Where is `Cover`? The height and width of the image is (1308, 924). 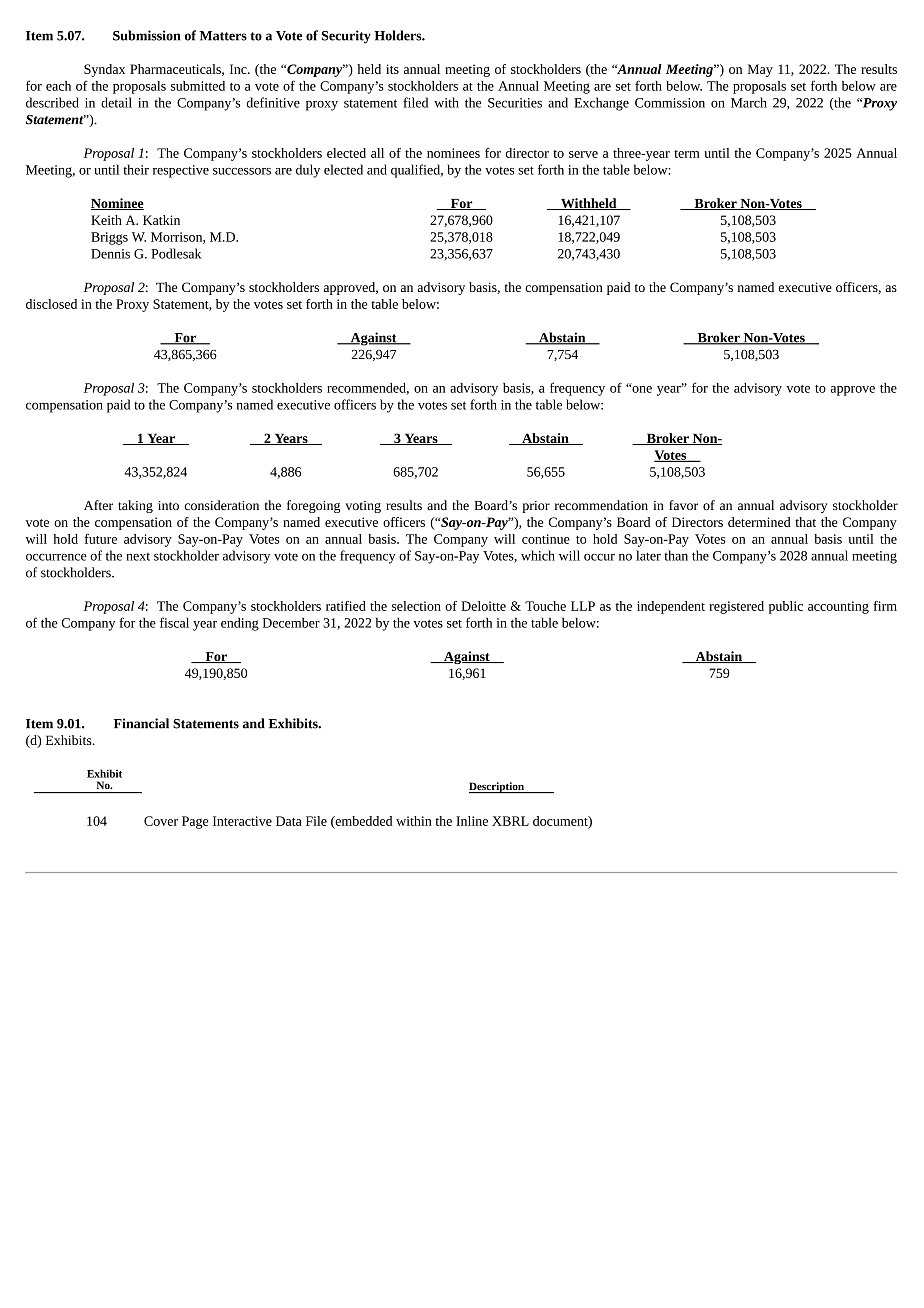 Cover is located at coordinates (161, 821).
